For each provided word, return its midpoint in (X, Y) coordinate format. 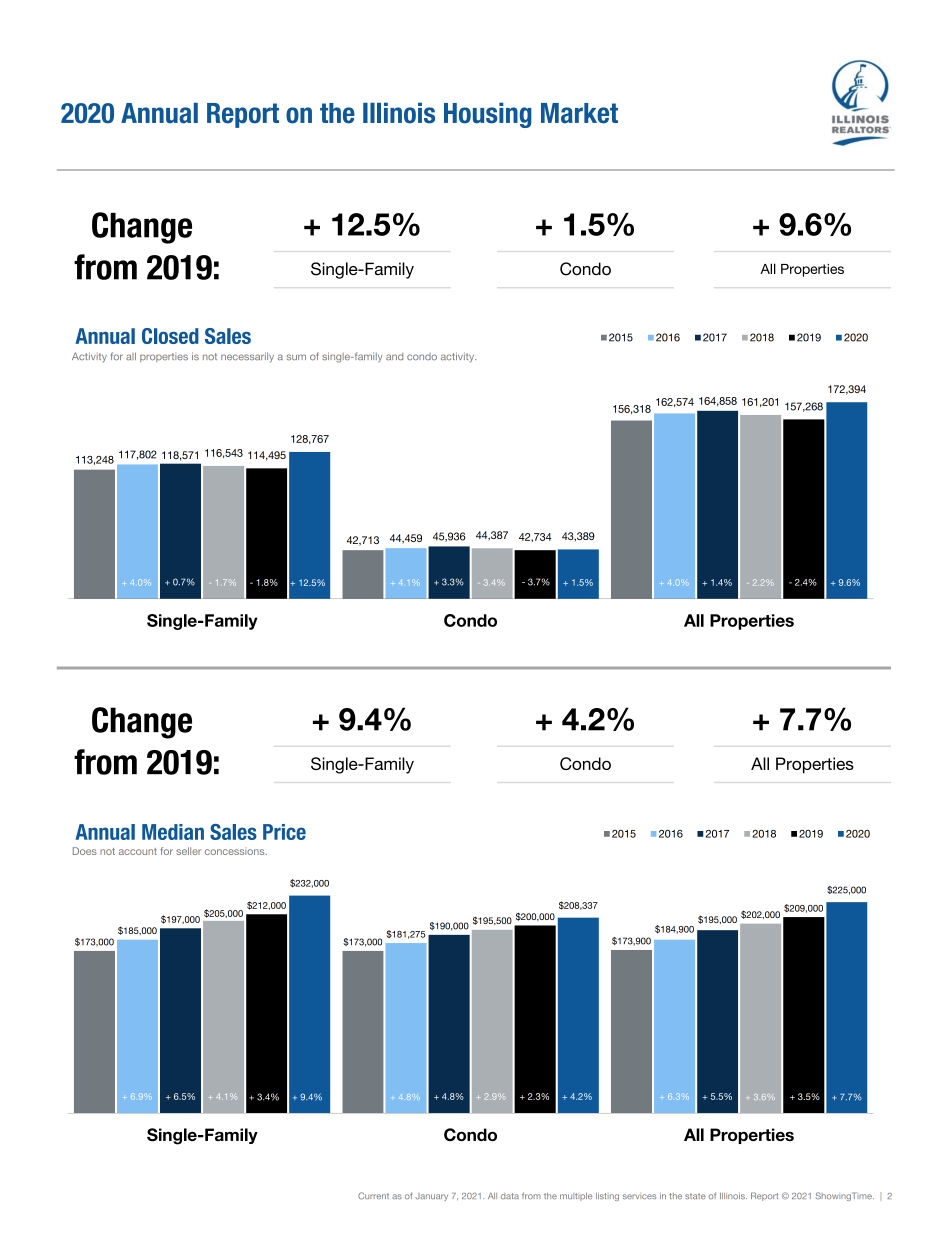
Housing (488, 115)
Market (579, 113)
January (431, 1197)
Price (284, 832)
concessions (236, 851)
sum (296, 357)
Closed (170, 336)
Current (373, 1196)
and (394, 356)
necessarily (247, 358)
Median (173, 832)
